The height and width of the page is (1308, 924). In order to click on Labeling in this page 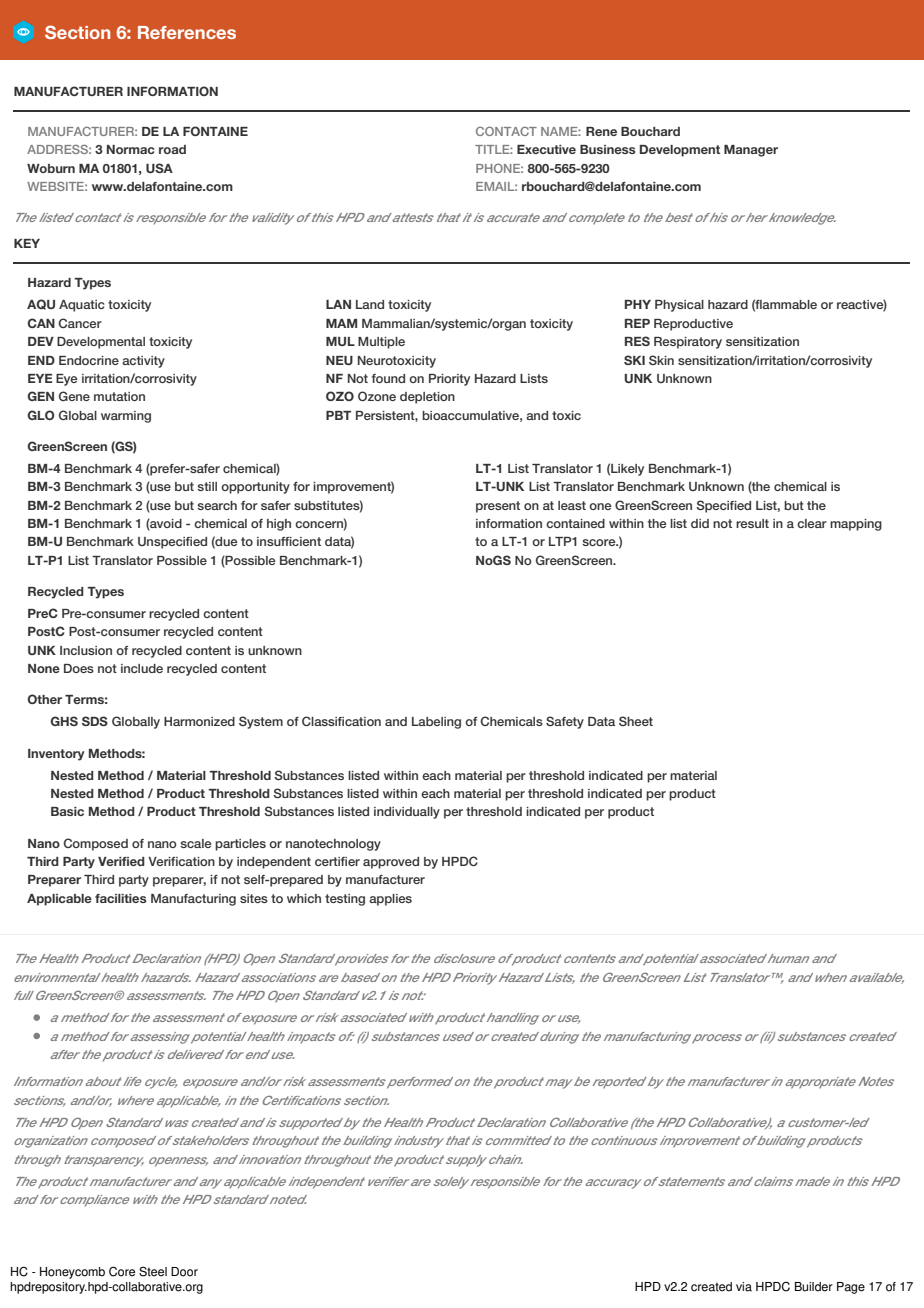, I will do `click(436, 723)`.
